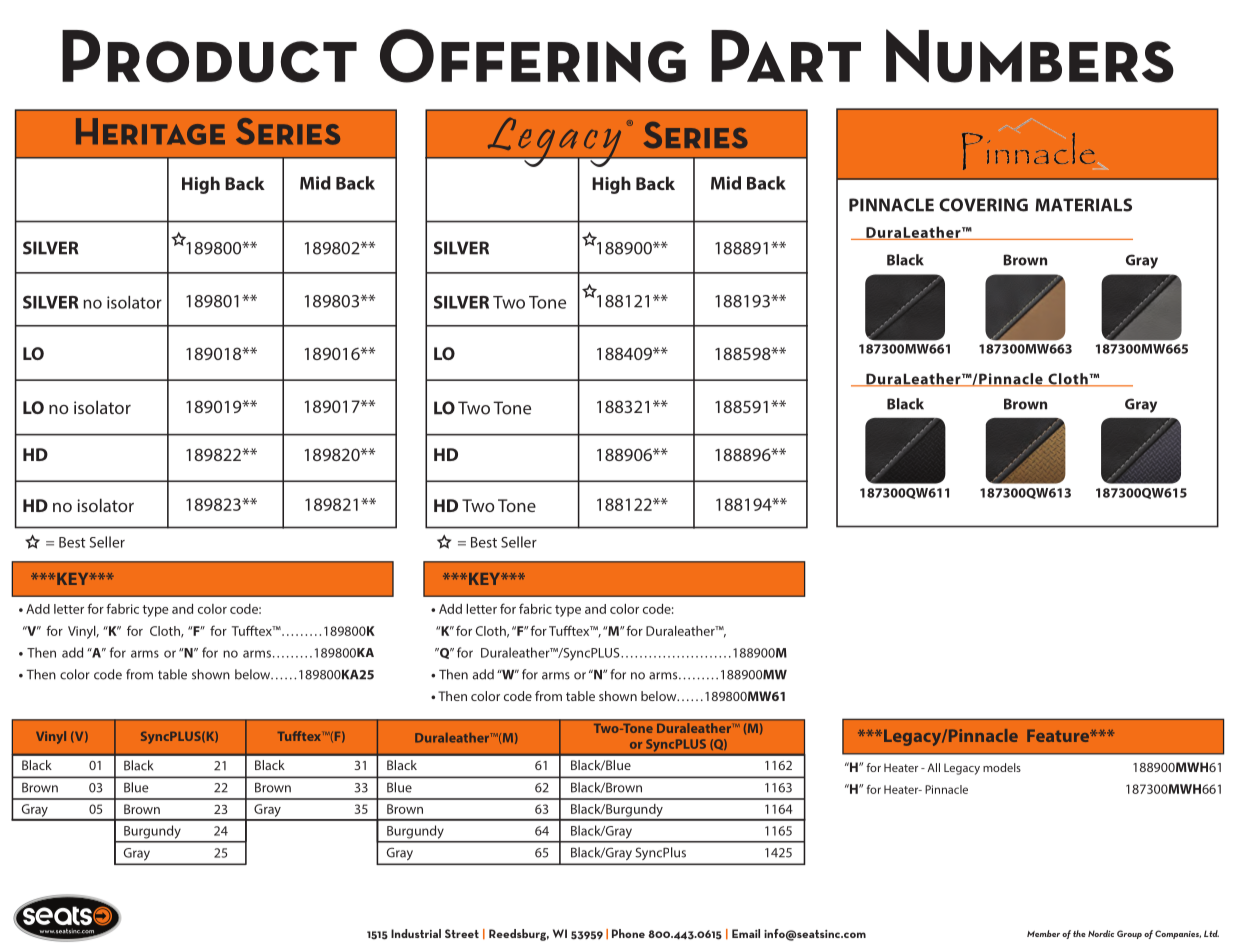 The height and width of the document is (952, 1233). What do you see at coordinates (150, 131) in the document?
I see `Heritage` at bounding box center [150, 131].
